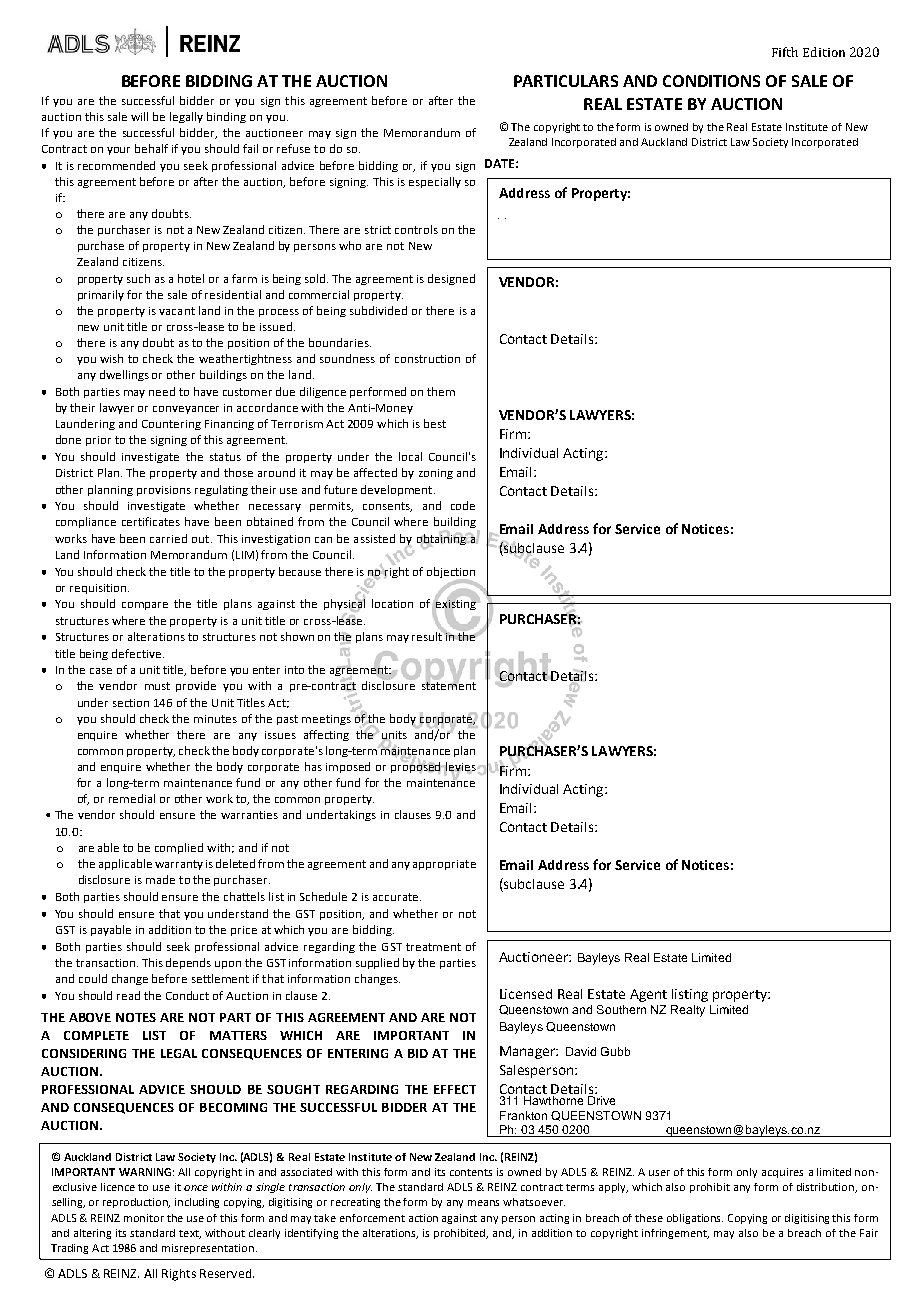 The width and height of the screenshot is (924, 1308). What do you see at coordinates (188, 963) in the screenshot?
I see `depends` at bounding box center [188, 963].
